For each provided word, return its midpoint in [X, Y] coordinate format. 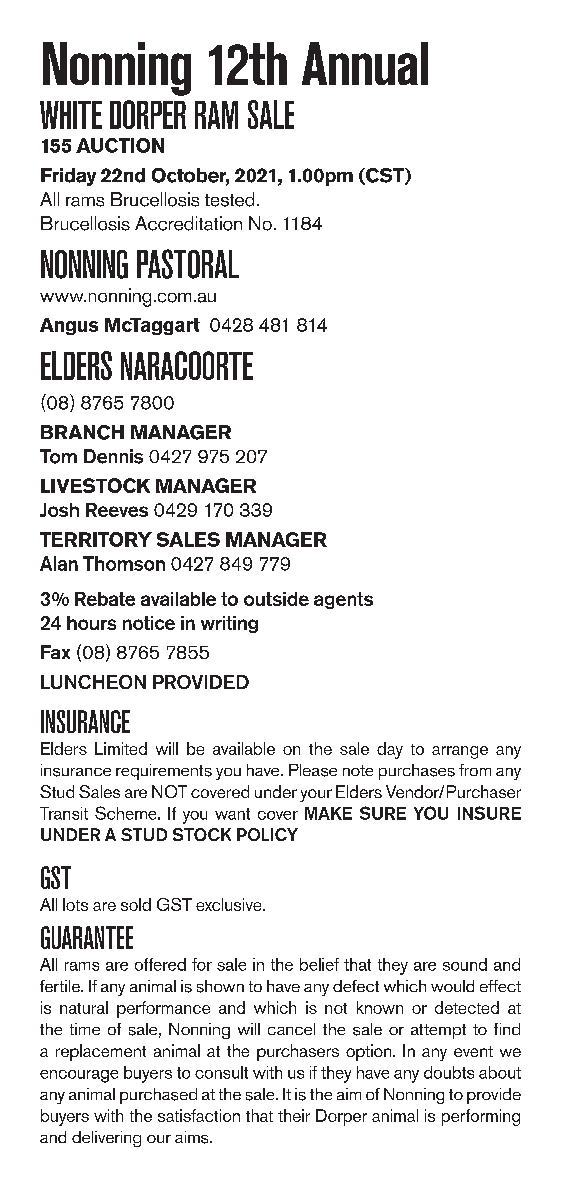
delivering [106, 1139]
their [294, 1115]
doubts [449, 1072]
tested [229, 199]
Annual [365, 63]
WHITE [71, 115]
